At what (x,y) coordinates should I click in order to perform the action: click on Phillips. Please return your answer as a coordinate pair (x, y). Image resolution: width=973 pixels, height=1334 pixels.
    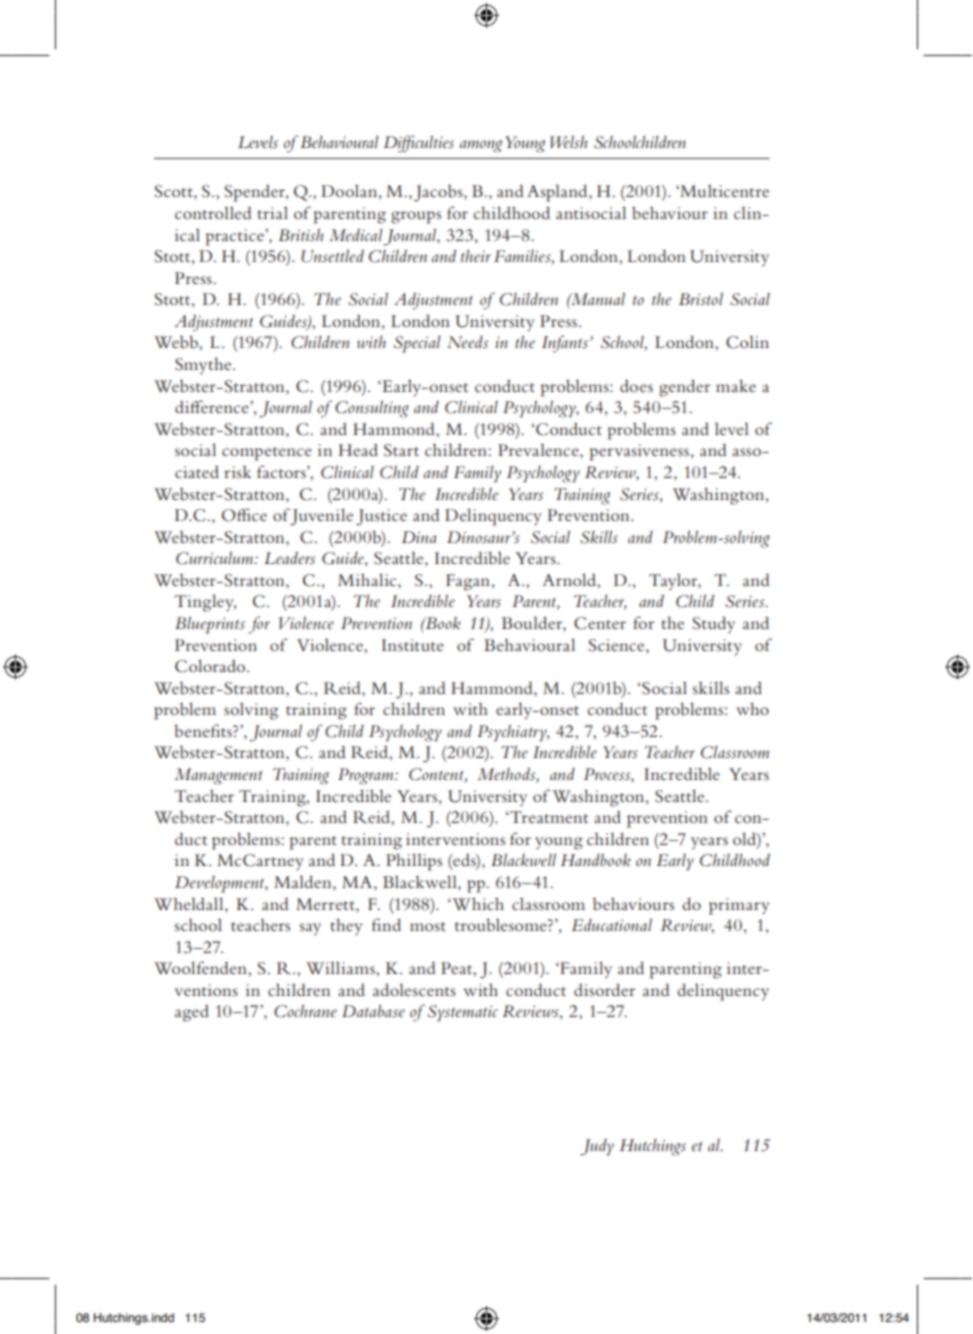
    Looking at the image, I should click on (414, 862).
